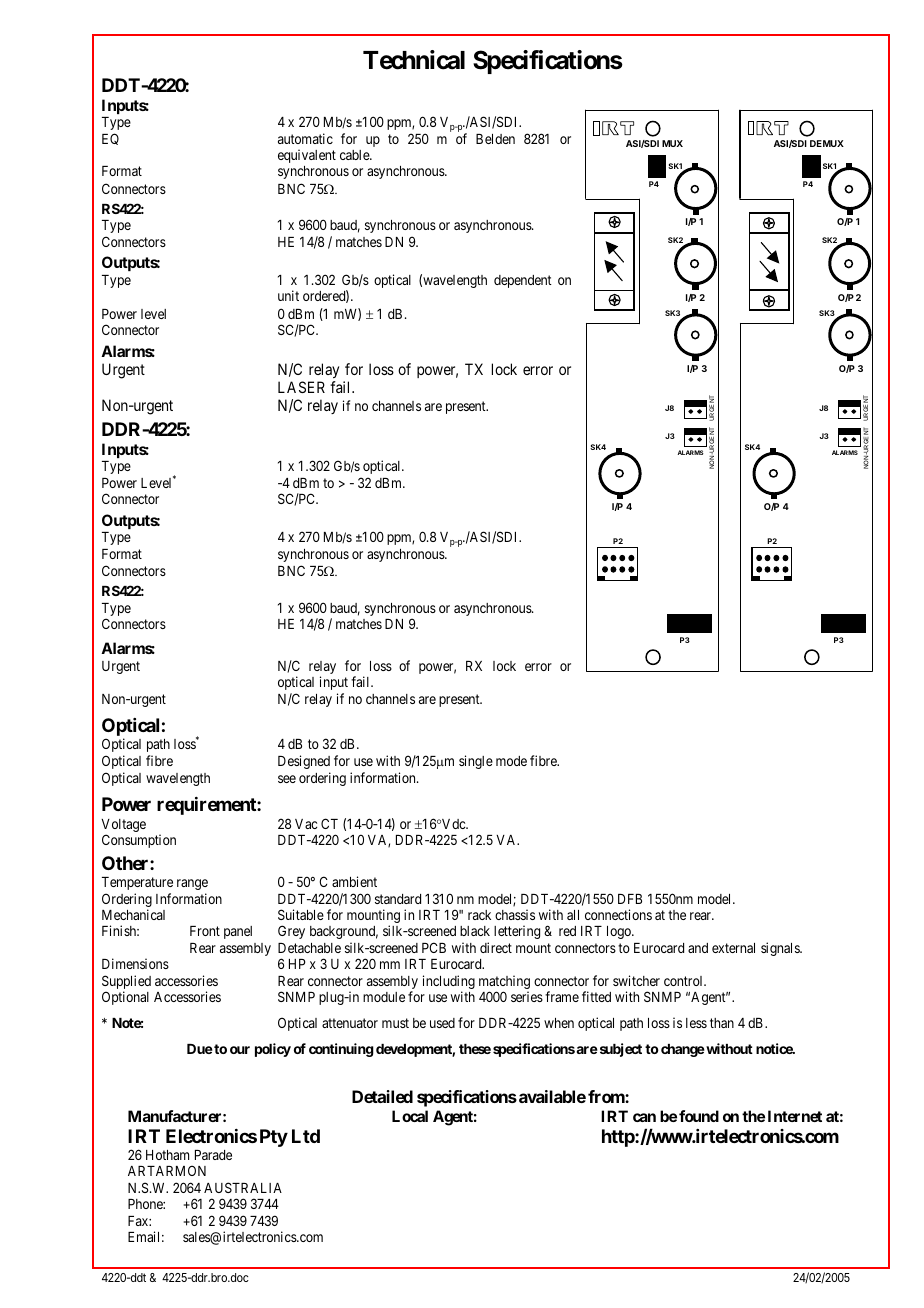 The height and width of the screenshot is (1308, 924). Describe the element at coordinates (479, 915) in the screenshot. I see `rack` at that location.
